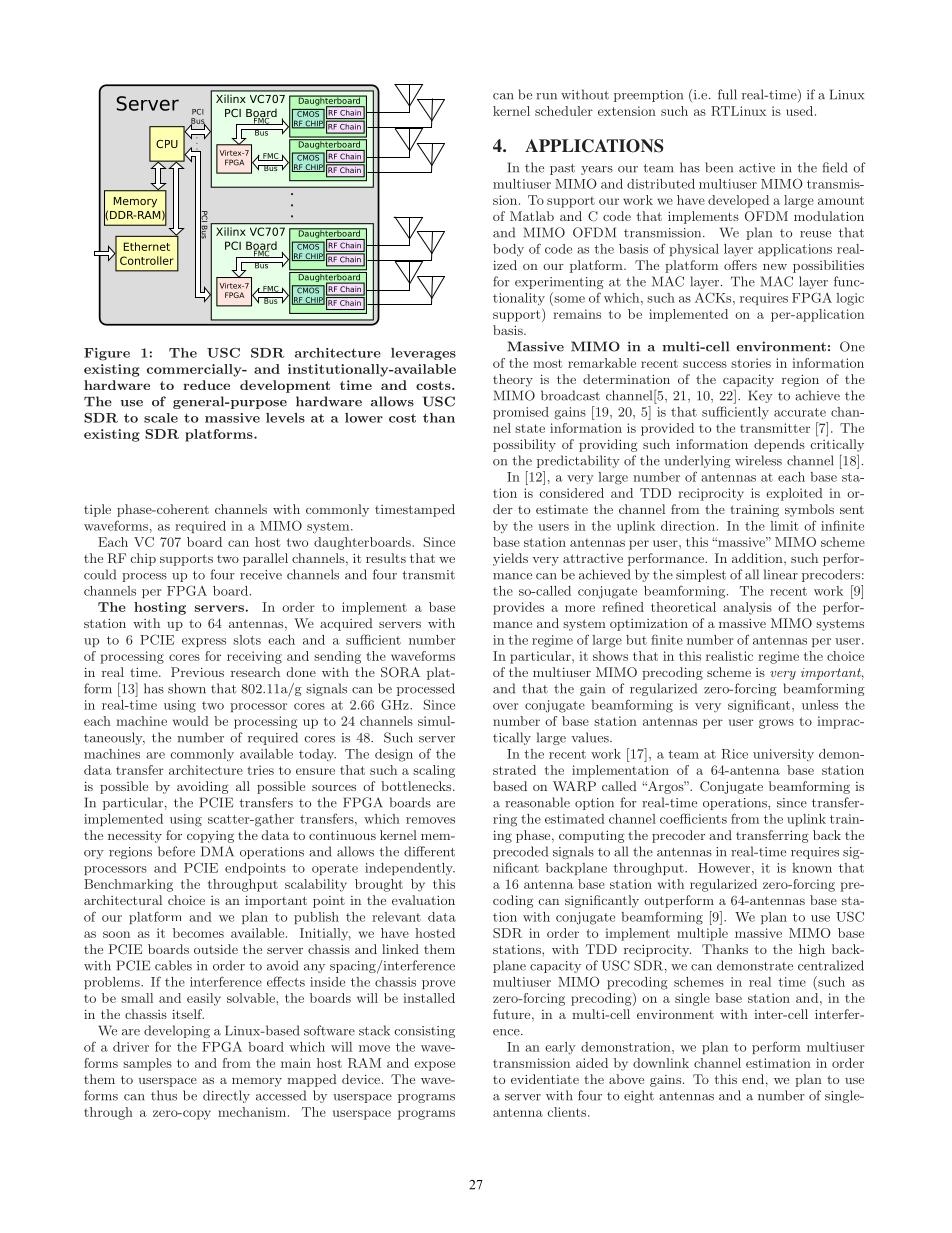  Describe the element at coordinates (107, 354) in the page. I see `Figure` at that location.
